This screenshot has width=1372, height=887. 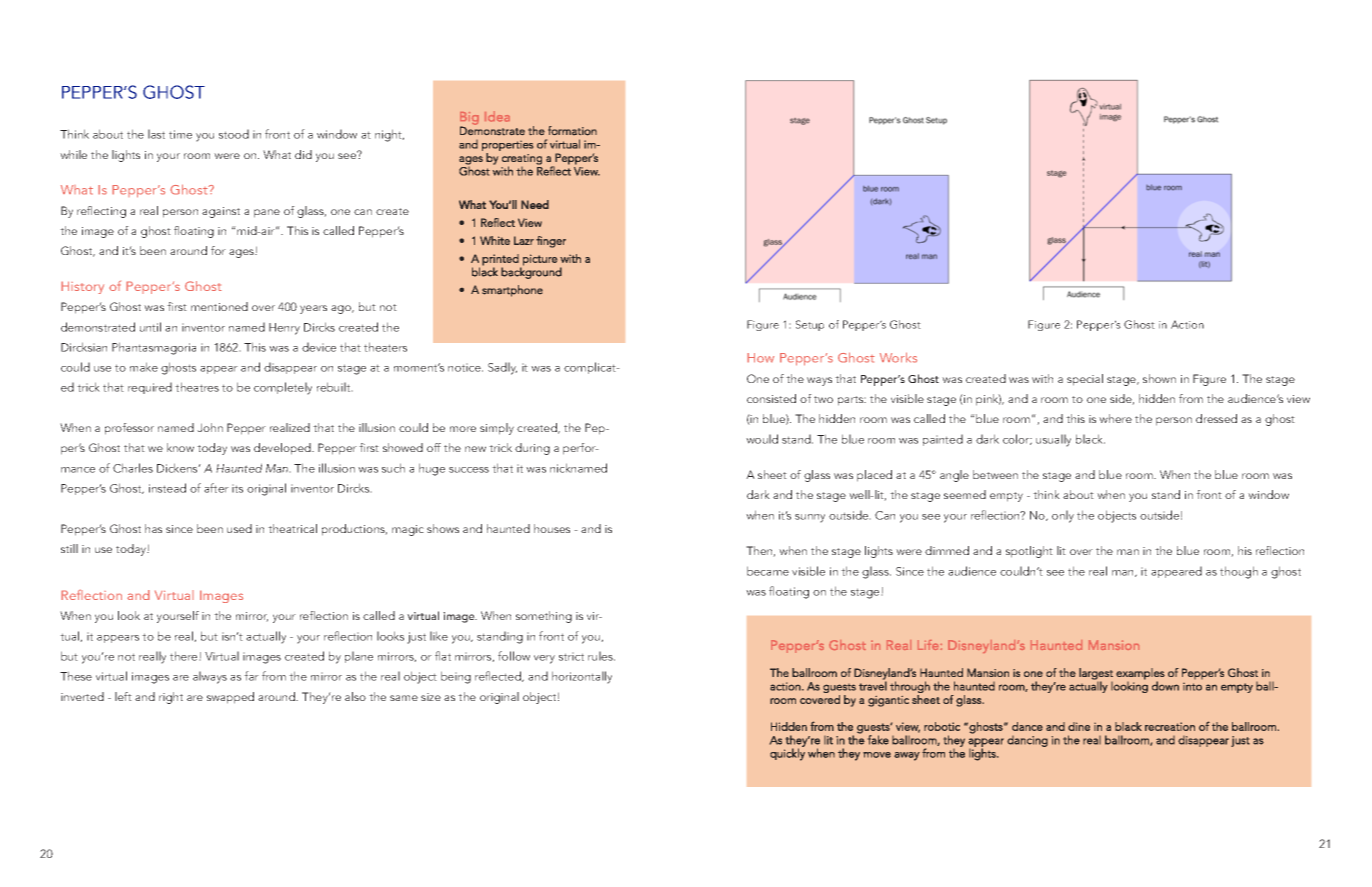 I want to click on spotlight, so click(x=1029, y=552).
